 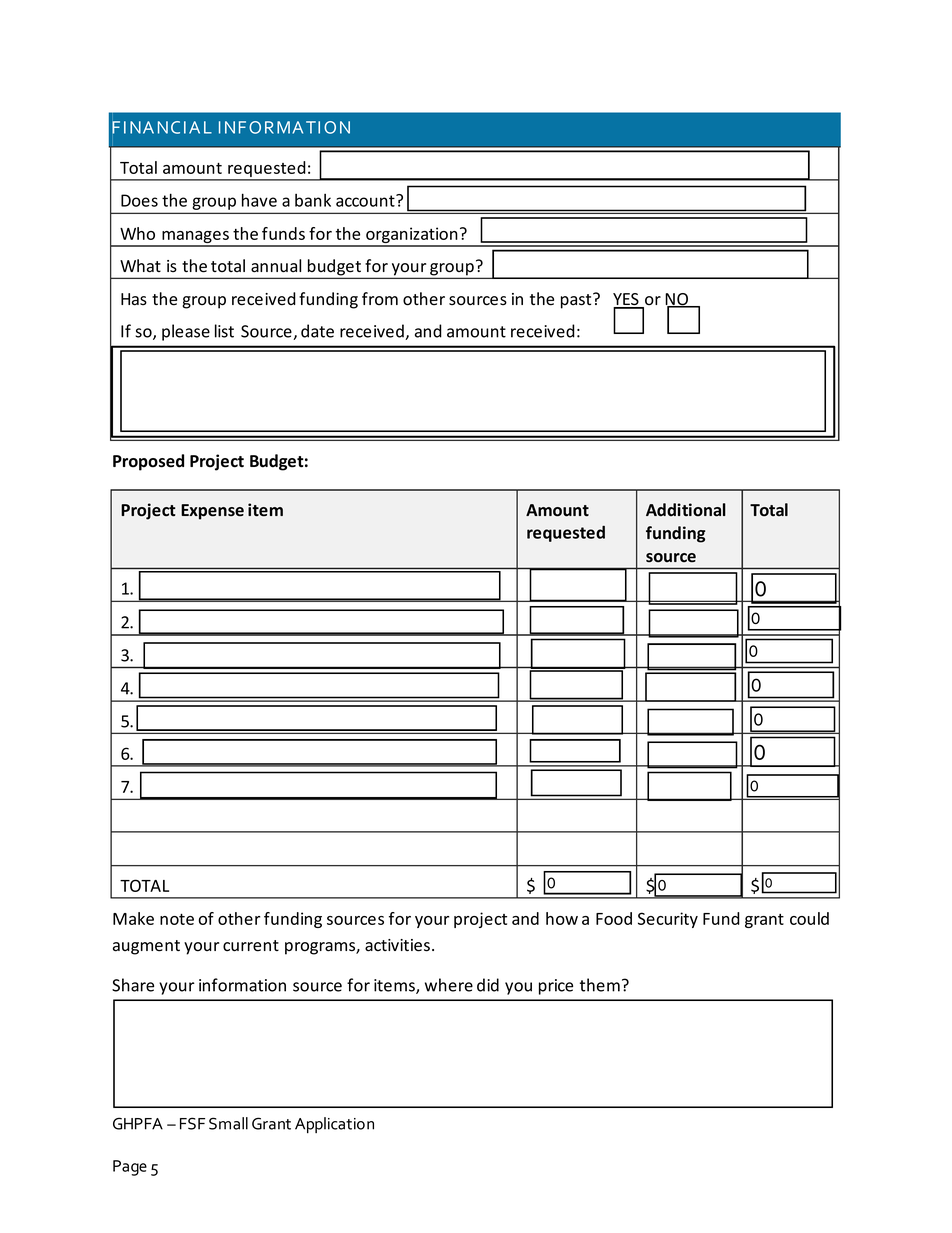 What do you see at coordinates (177, 919) in the screenshot?
I see `note` at bounding box center [177, 919].
